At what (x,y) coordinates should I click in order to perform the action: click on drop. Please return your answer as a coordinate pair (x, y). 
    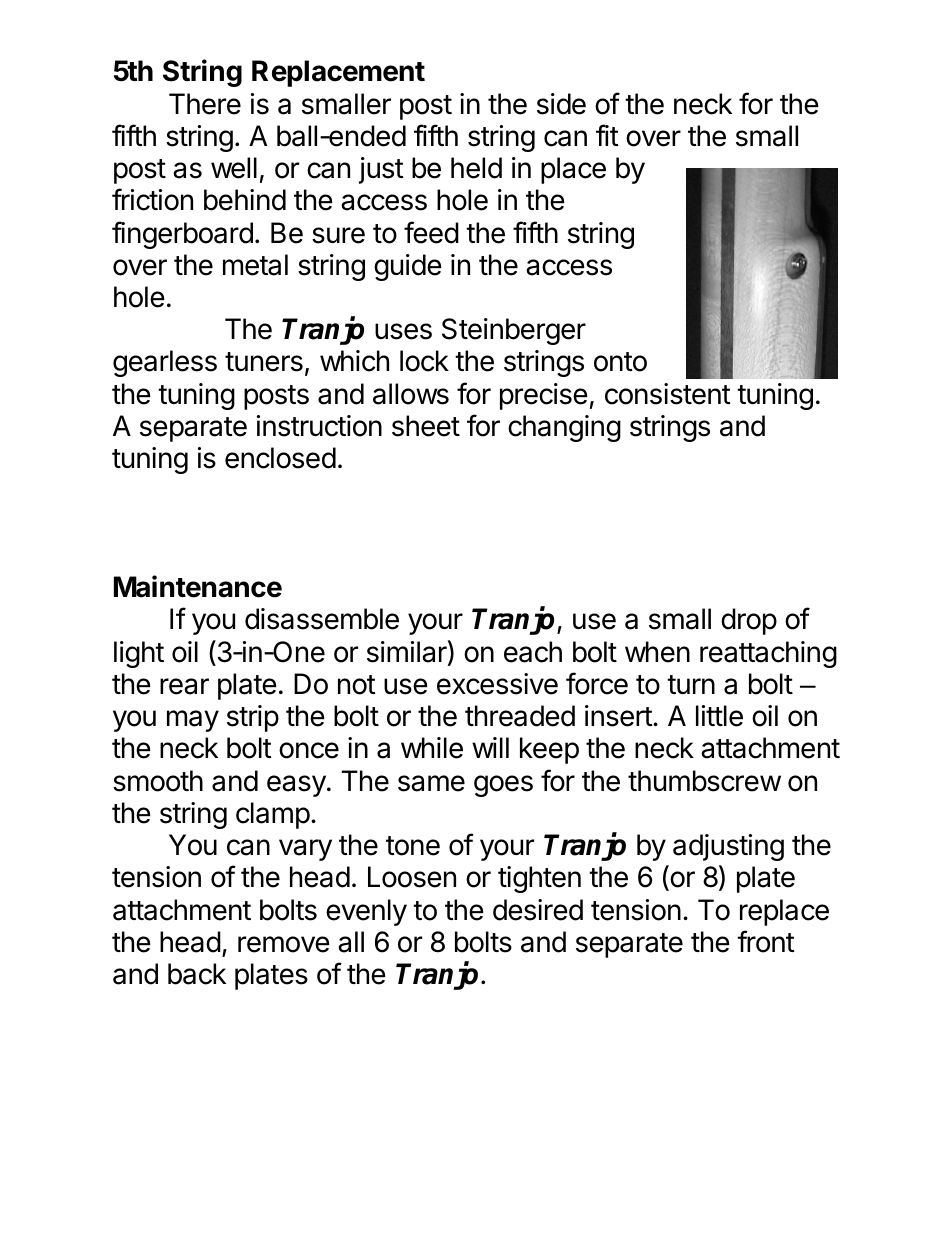
    Looking at the image, I should click on (749, 621).
